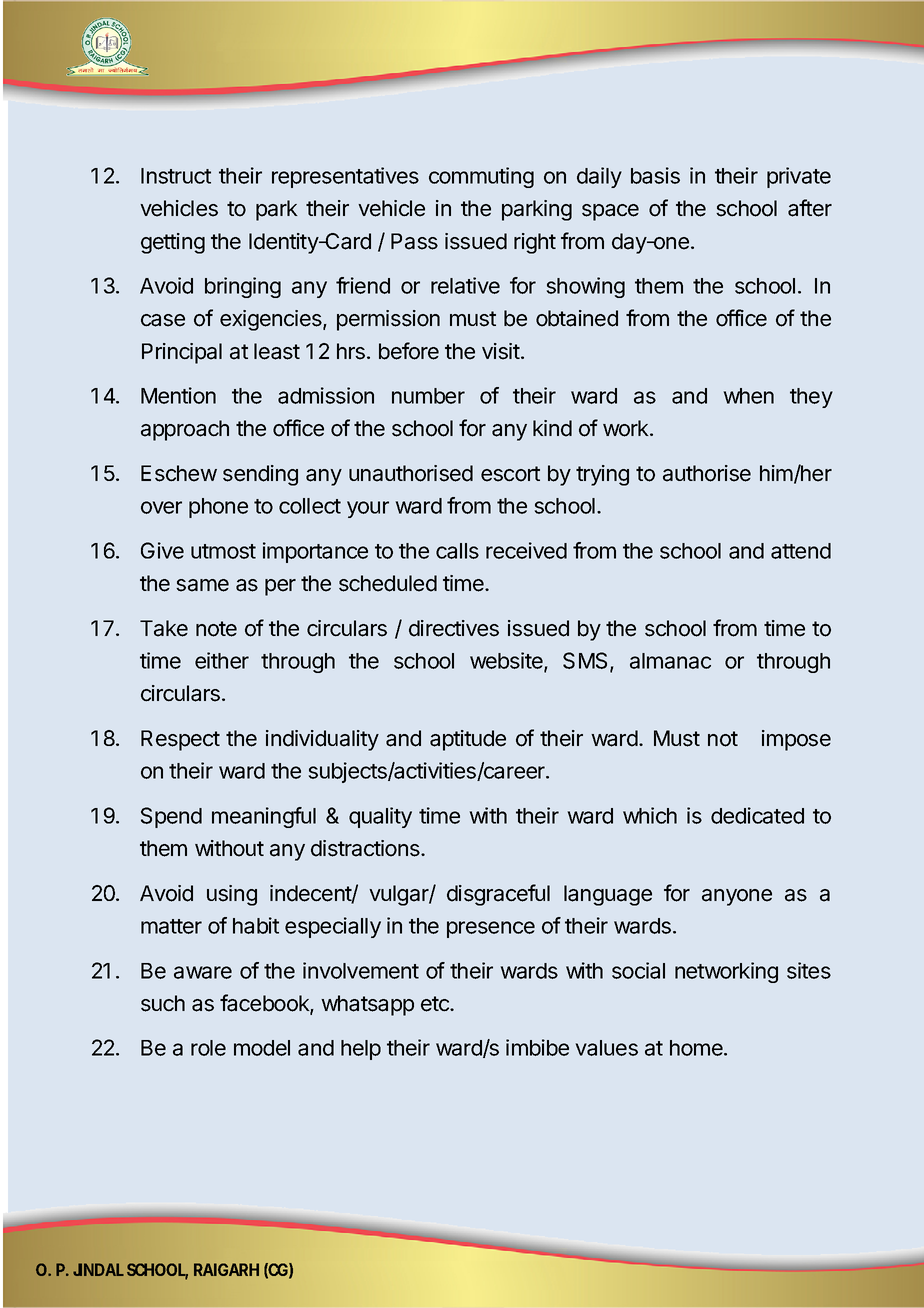  What do you see at coordinates (697, 1048) in the image?
I see `home` at bounding box center [697, 1048].
